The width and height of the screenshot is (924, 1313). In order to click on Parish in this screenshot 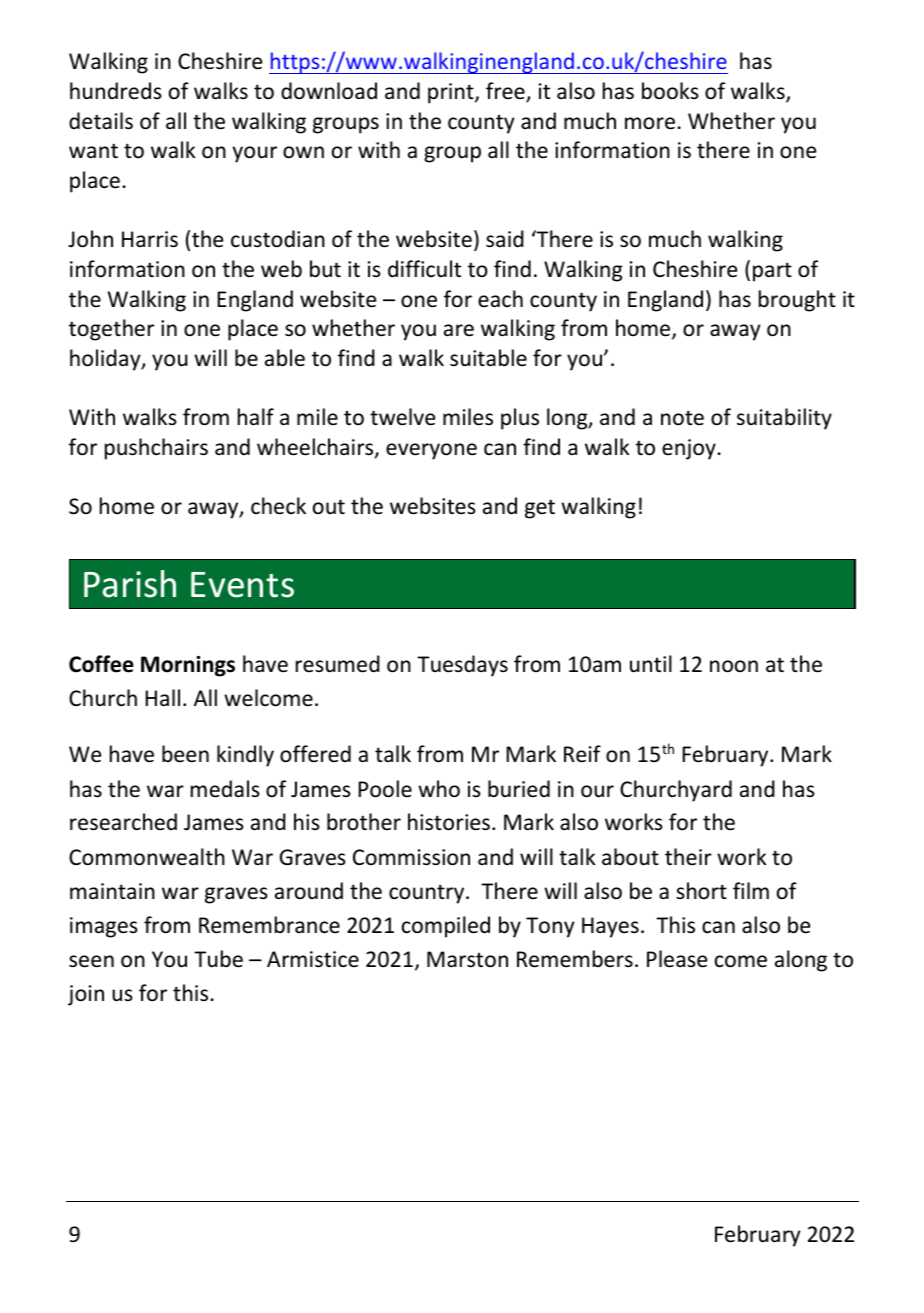, I will do `click(130, 584)`.
